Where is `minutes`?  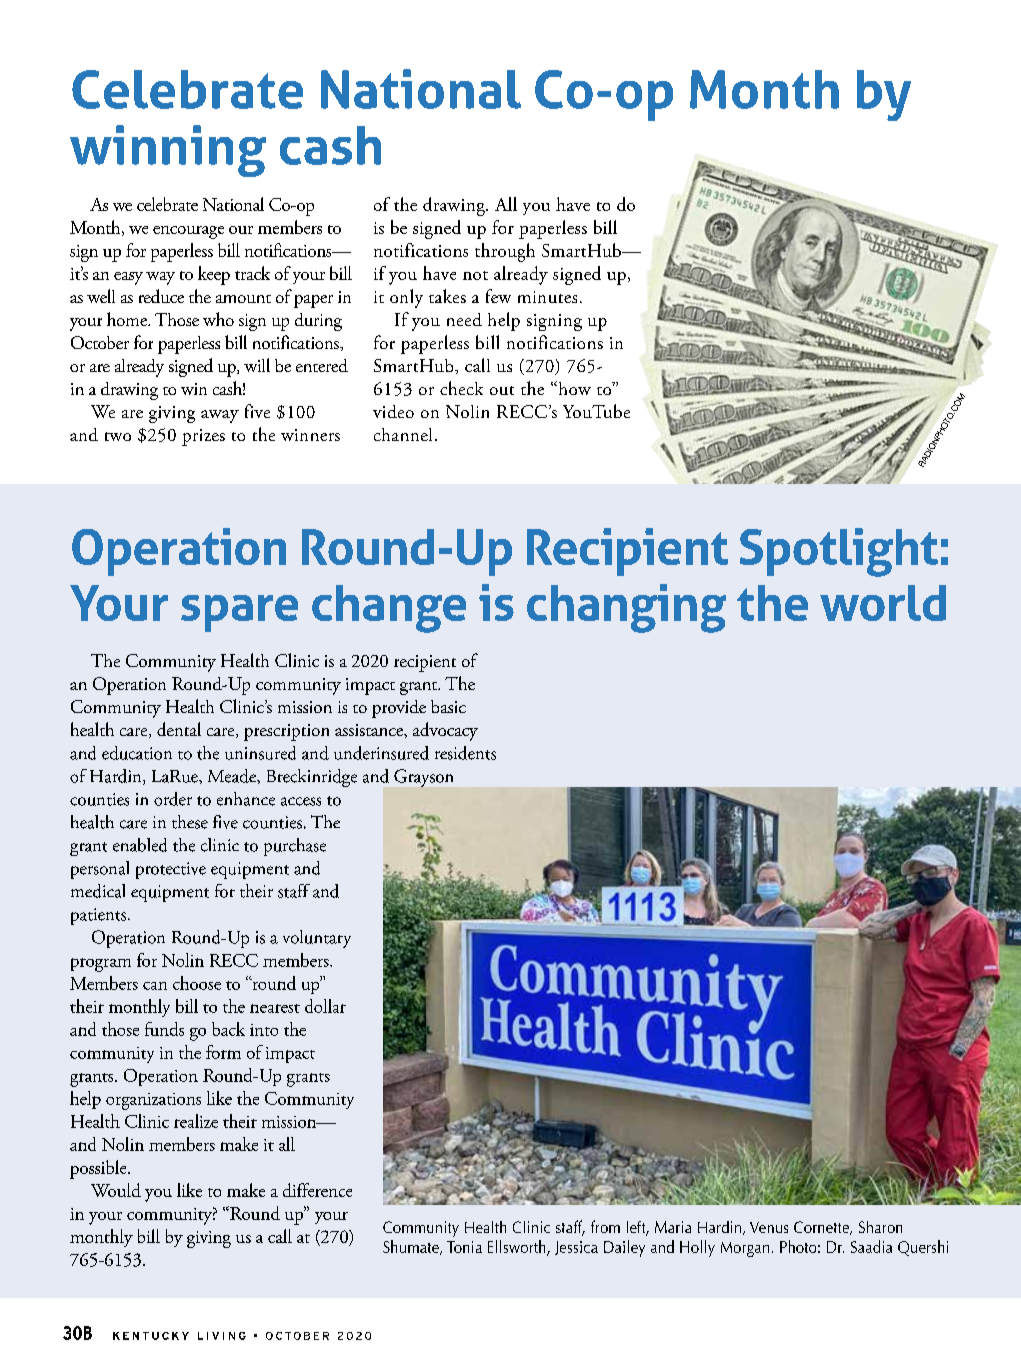 minutes is located at coordinates (547, 297).
